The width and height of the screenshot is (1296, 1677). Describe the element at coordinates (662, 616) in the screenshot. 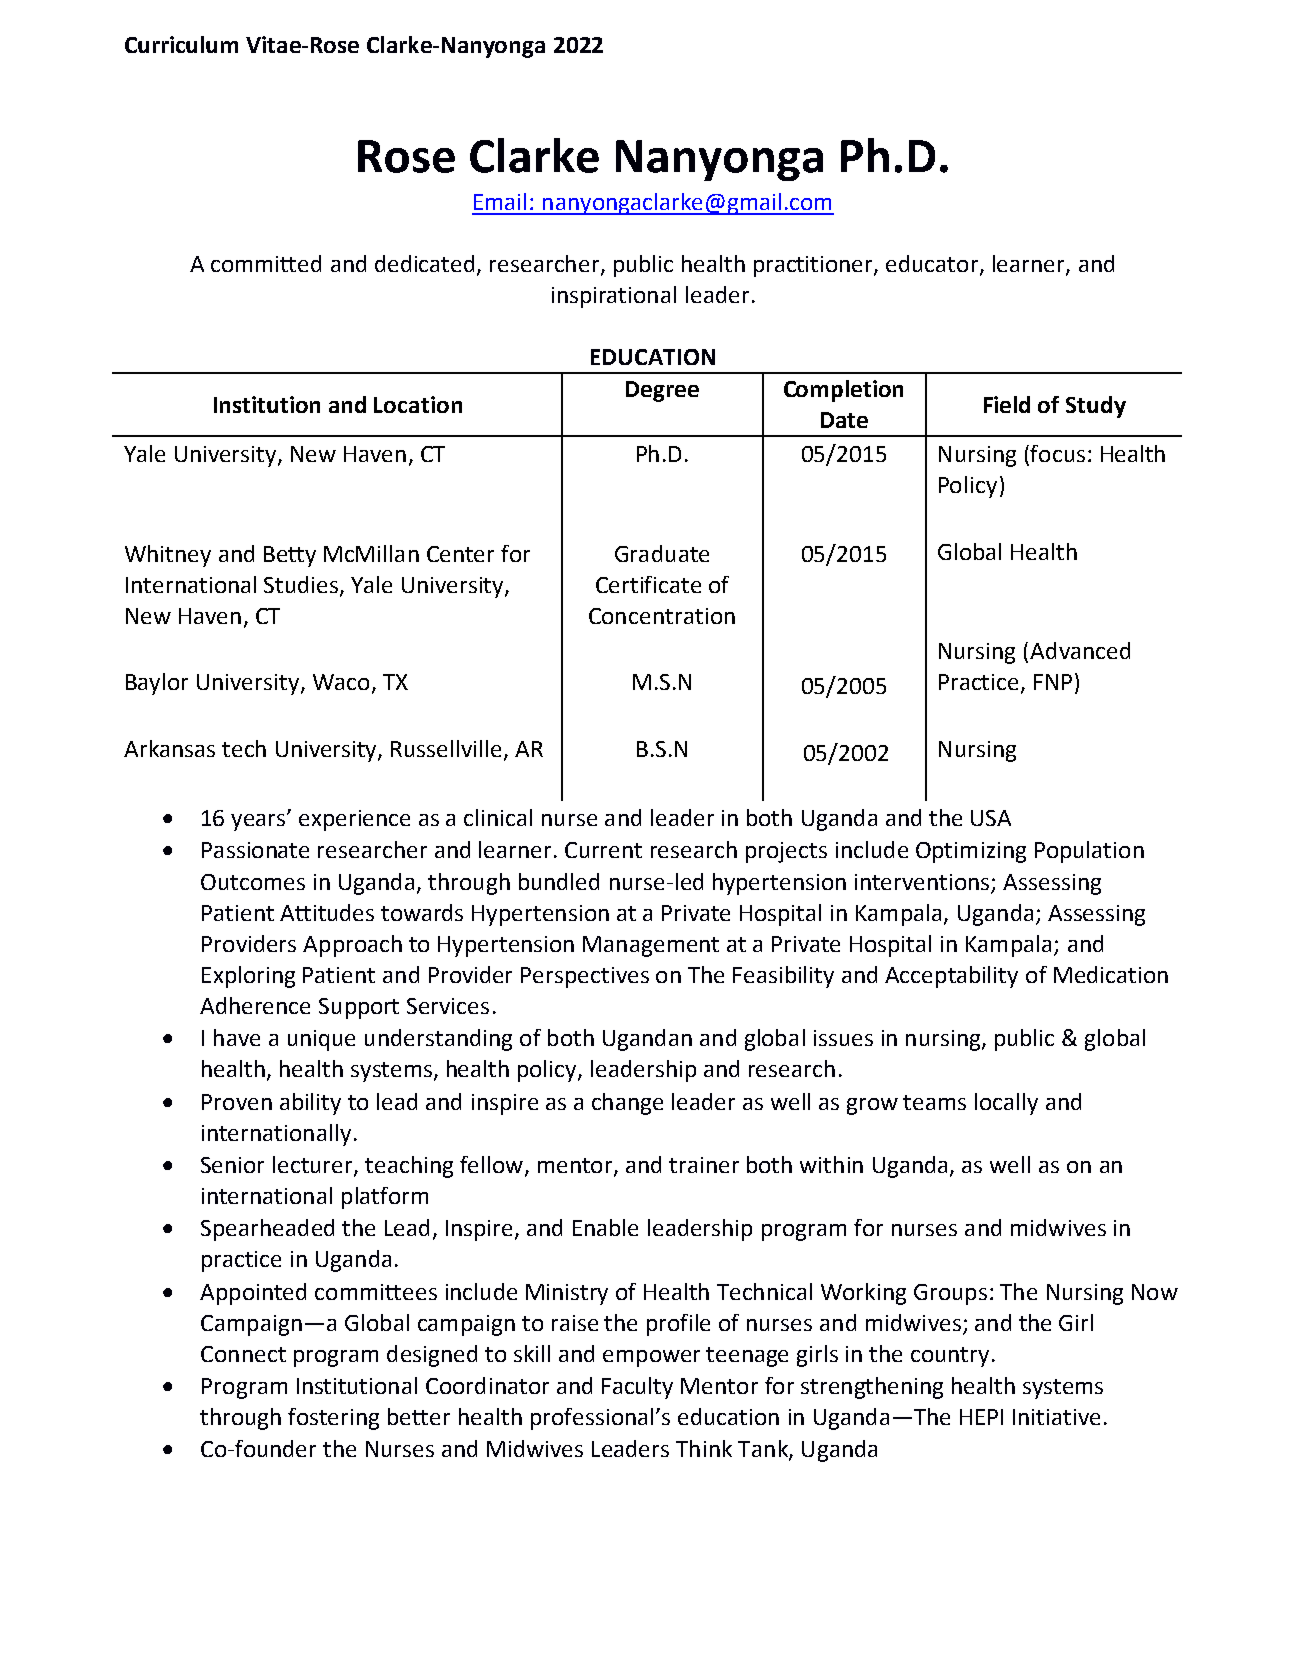

I see `Concentration` at that location.
